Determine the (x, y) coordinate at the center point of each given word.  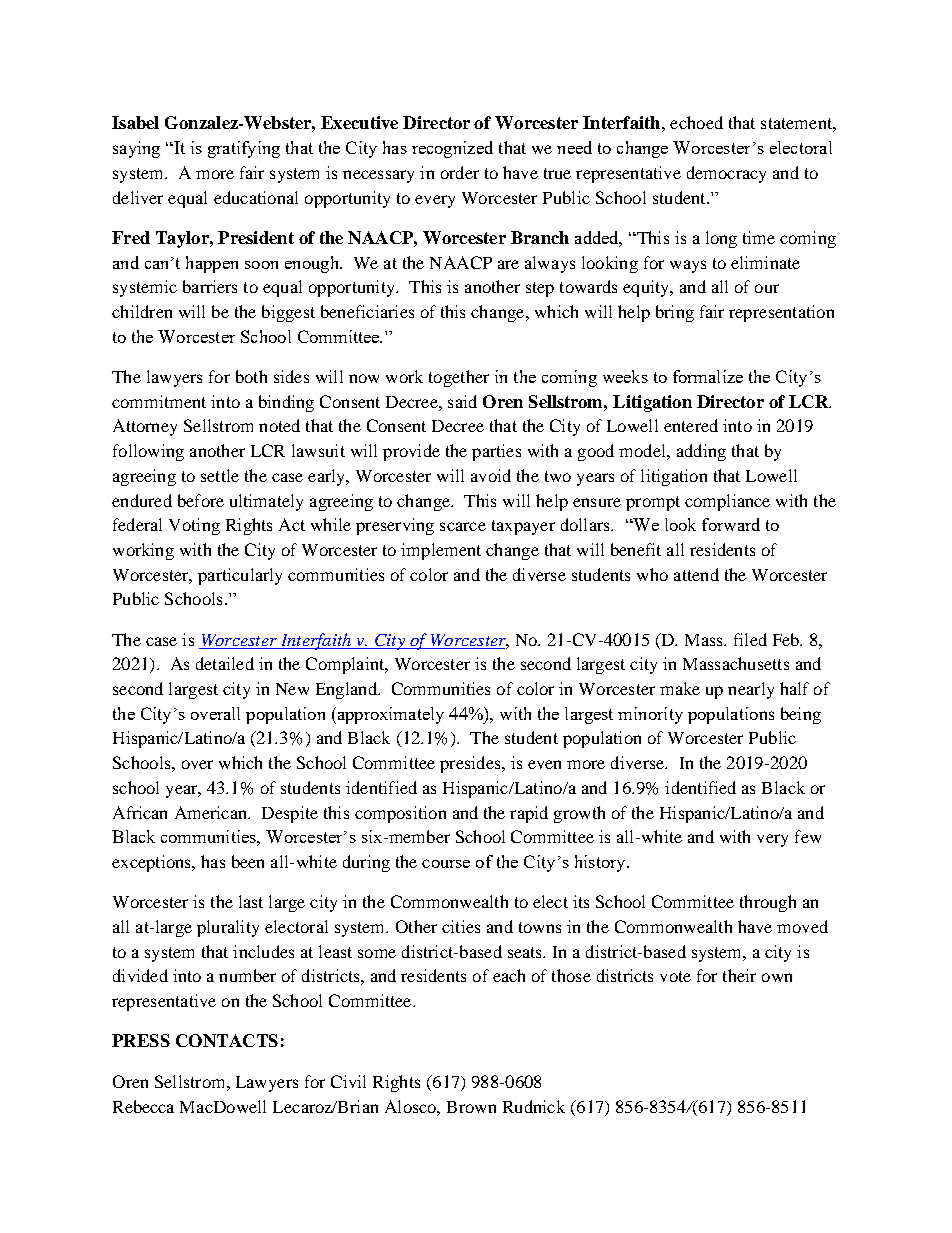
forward (731, 524)
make (680, 688)
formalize (708, 376)
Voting (194, 526)
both (251, 376)
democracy (726, 174)
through (768, 903)
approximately (389, 715)
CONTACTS (227, 1040)
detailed (225, 663)
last (251, 901)
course (446, 863)
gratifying (244, 149)
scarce (463, 526)
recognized (452, 149)
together (459, 378)
